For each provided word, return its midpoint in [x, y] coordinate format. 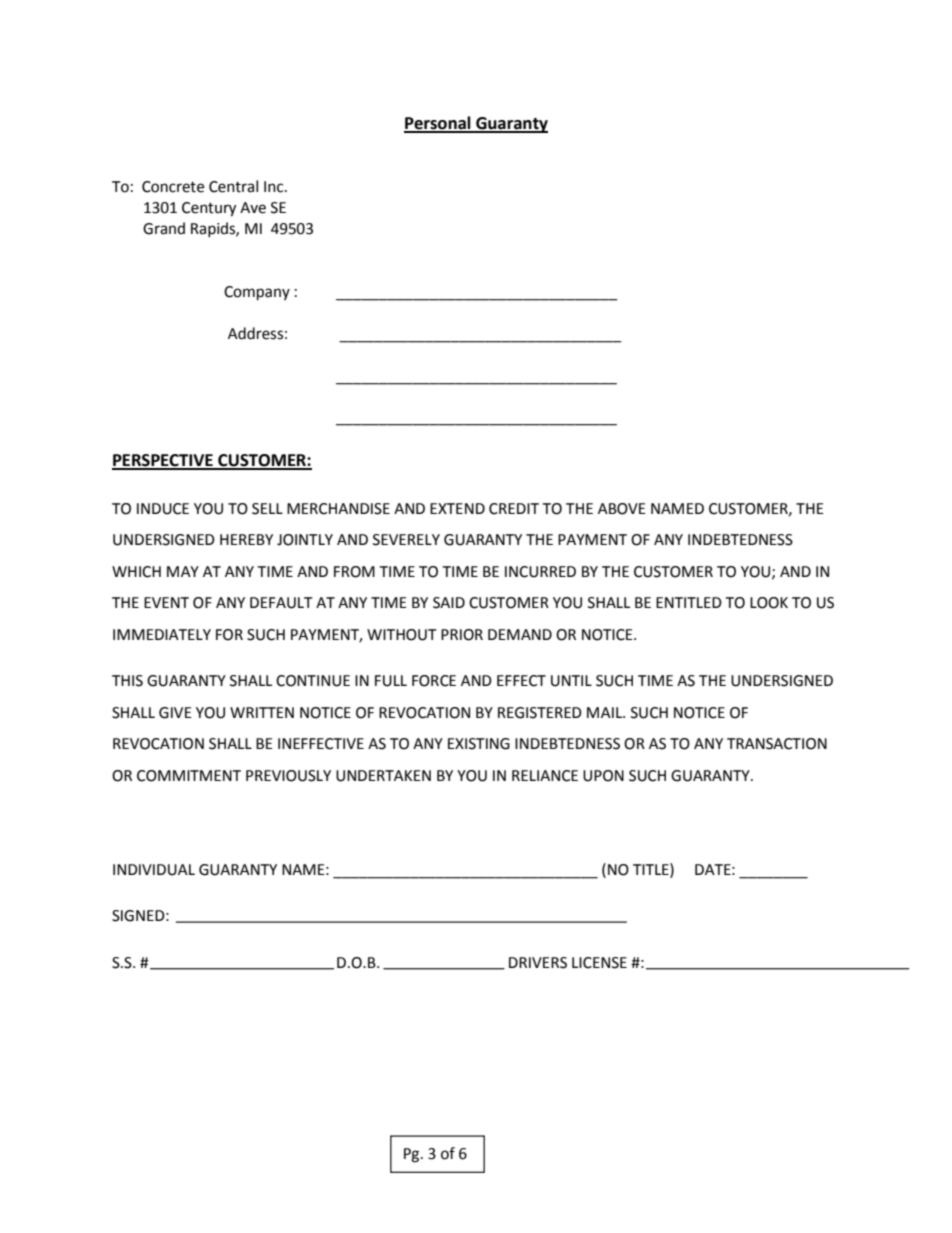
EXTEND [457, 508]
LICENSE [599, 963]
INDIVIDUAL [154, 870]
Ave [253, 208]
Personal [438, 124]
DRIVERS [538, 963]
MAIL [606, 712]
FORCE [434, 681]
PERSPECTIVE [163, 461]
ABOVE [622, 509]
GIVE [175, 713]
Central [233, 186]
